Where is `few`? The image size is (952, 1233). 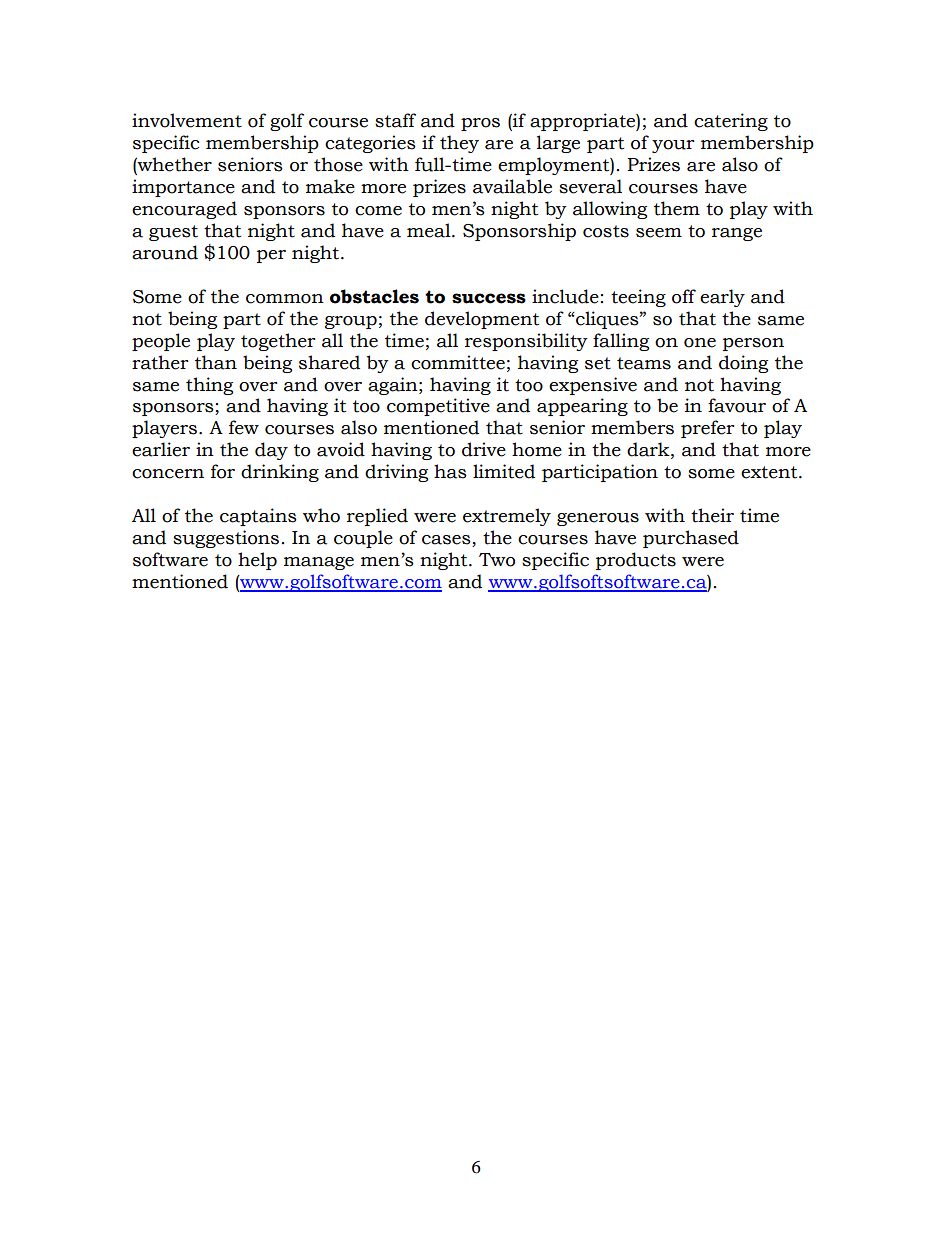 few is located at coordinates (244, 427).
